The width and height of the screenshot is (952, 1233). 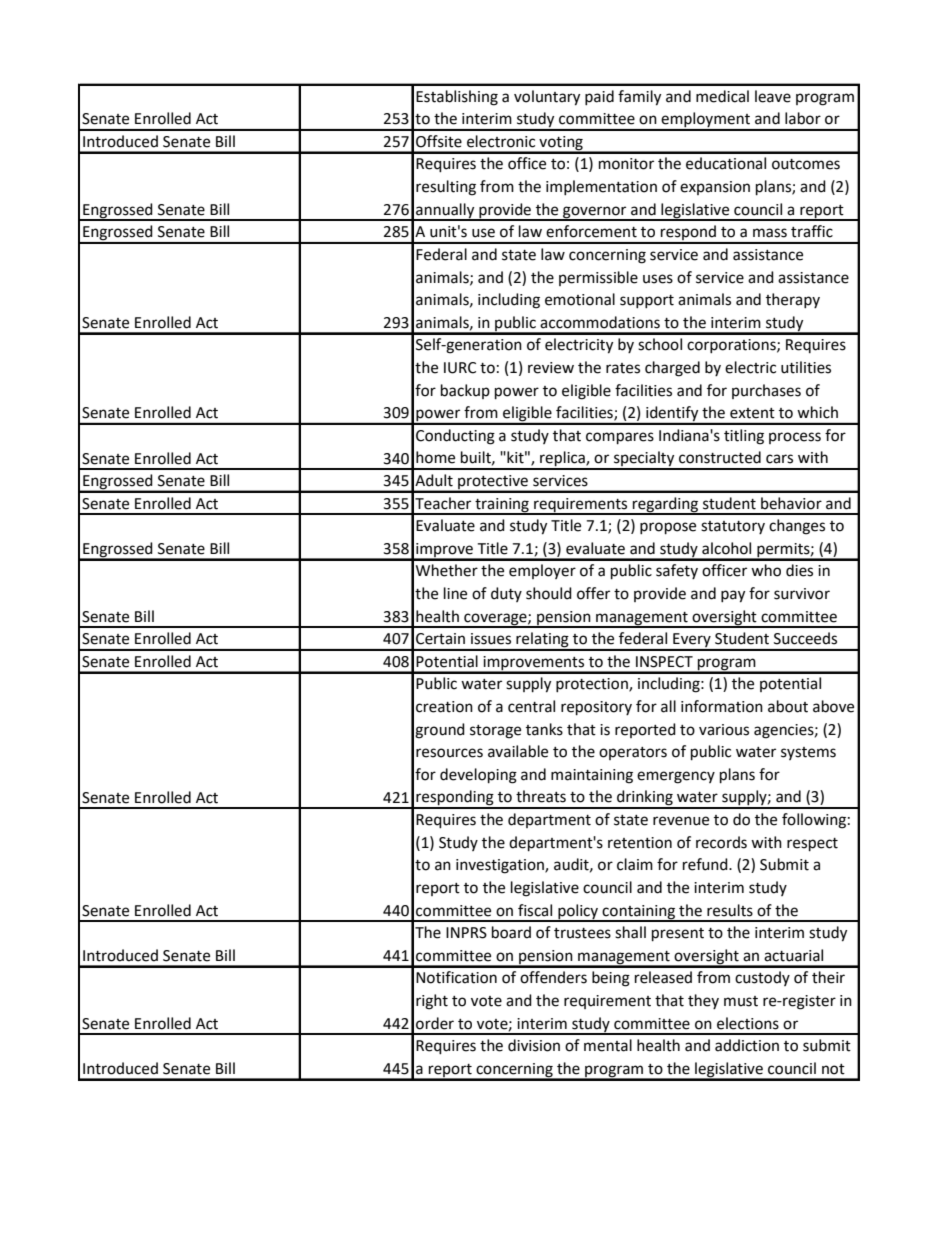 I want to click on compares, so click(x=620, y=438).
